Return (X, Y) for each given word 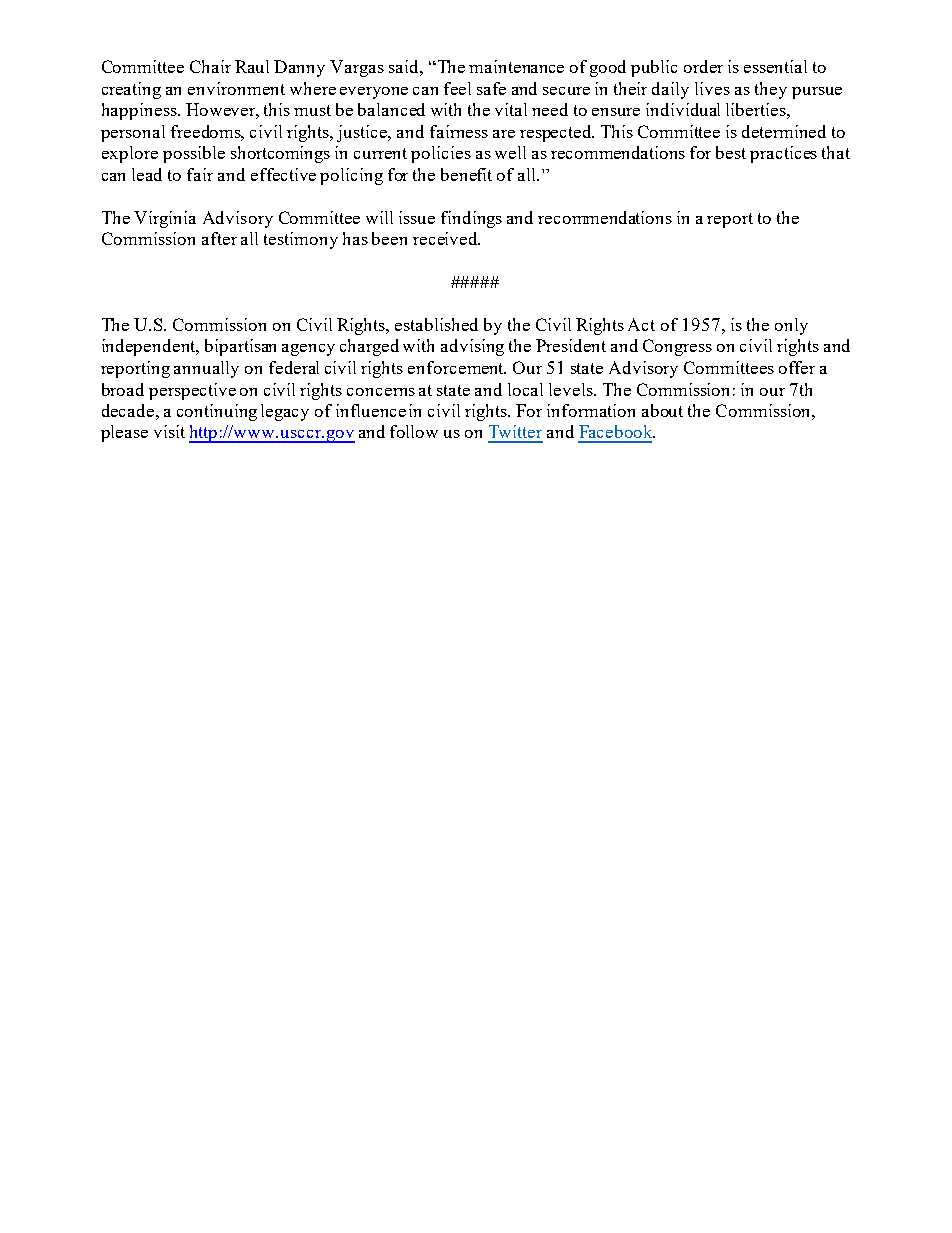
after (219, 238)
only (791, 326)
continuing (217, 412)
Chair (210, 66)
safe (491, 88)
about (662, 410)
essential (775, 66)
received (446, 238)
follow (414, 431)
